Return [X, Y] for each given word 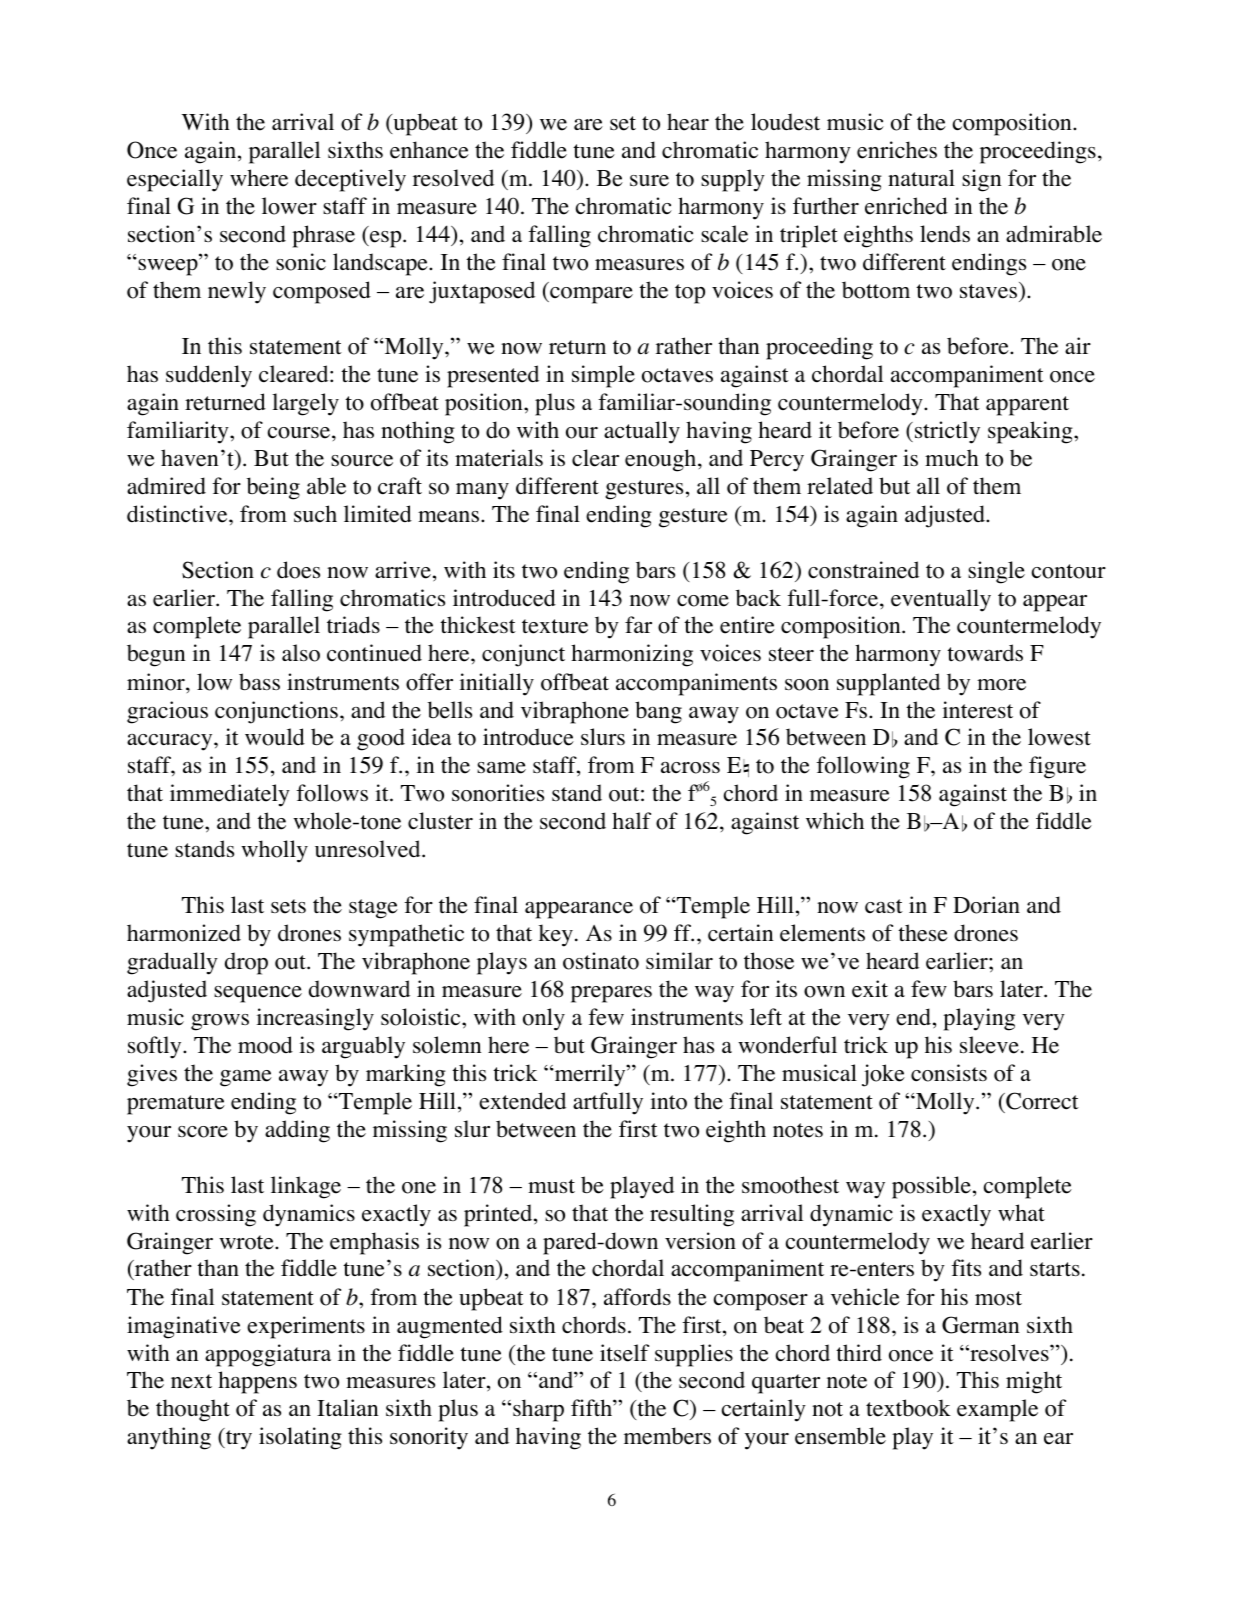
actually [642, 432]
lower [289, 206]
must [551, 1186]
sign [981, 180]
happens [257, 1382]
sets [288, 906]
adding [297, 1131]
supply [733, 180]
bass [259, 682]
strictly [947, 432]
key [556, 935]
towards [985, 653]
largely [305, 404]
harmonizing [632, 655]
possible [931, 1187]
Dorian [986, 905]
